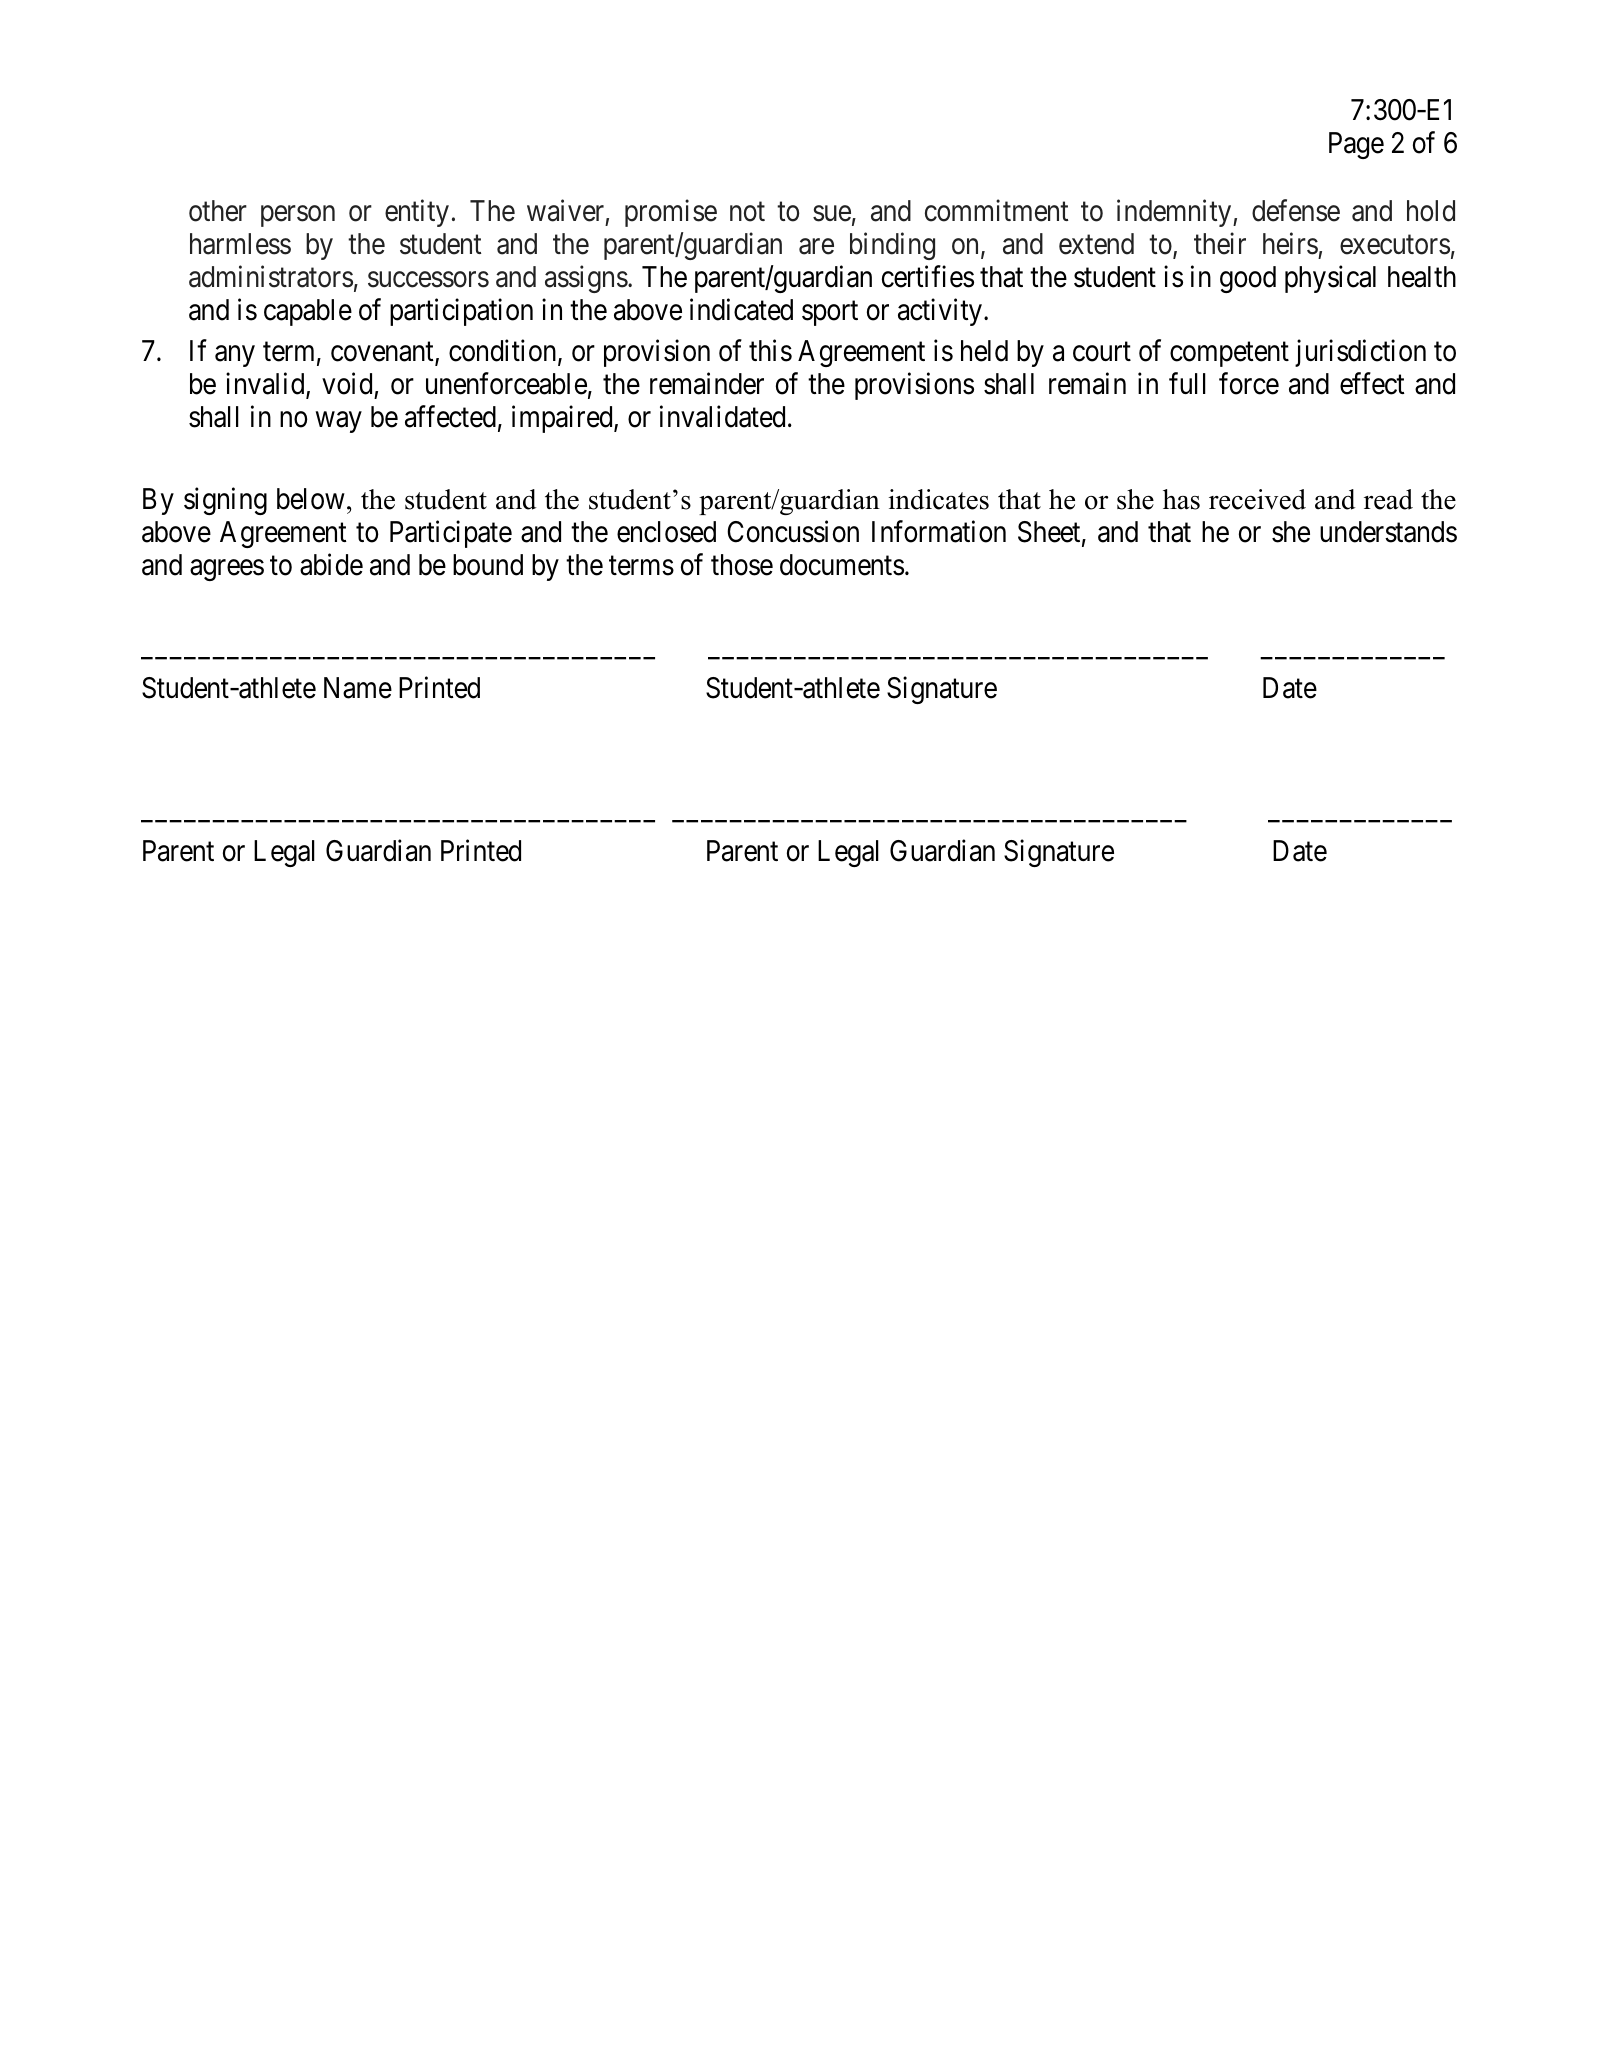 Image resolution: width=1598 pixels, height=2068 pixels. Describe the element at coordinates (271, 277) in the screenshot. I see `administrators` at that location.
